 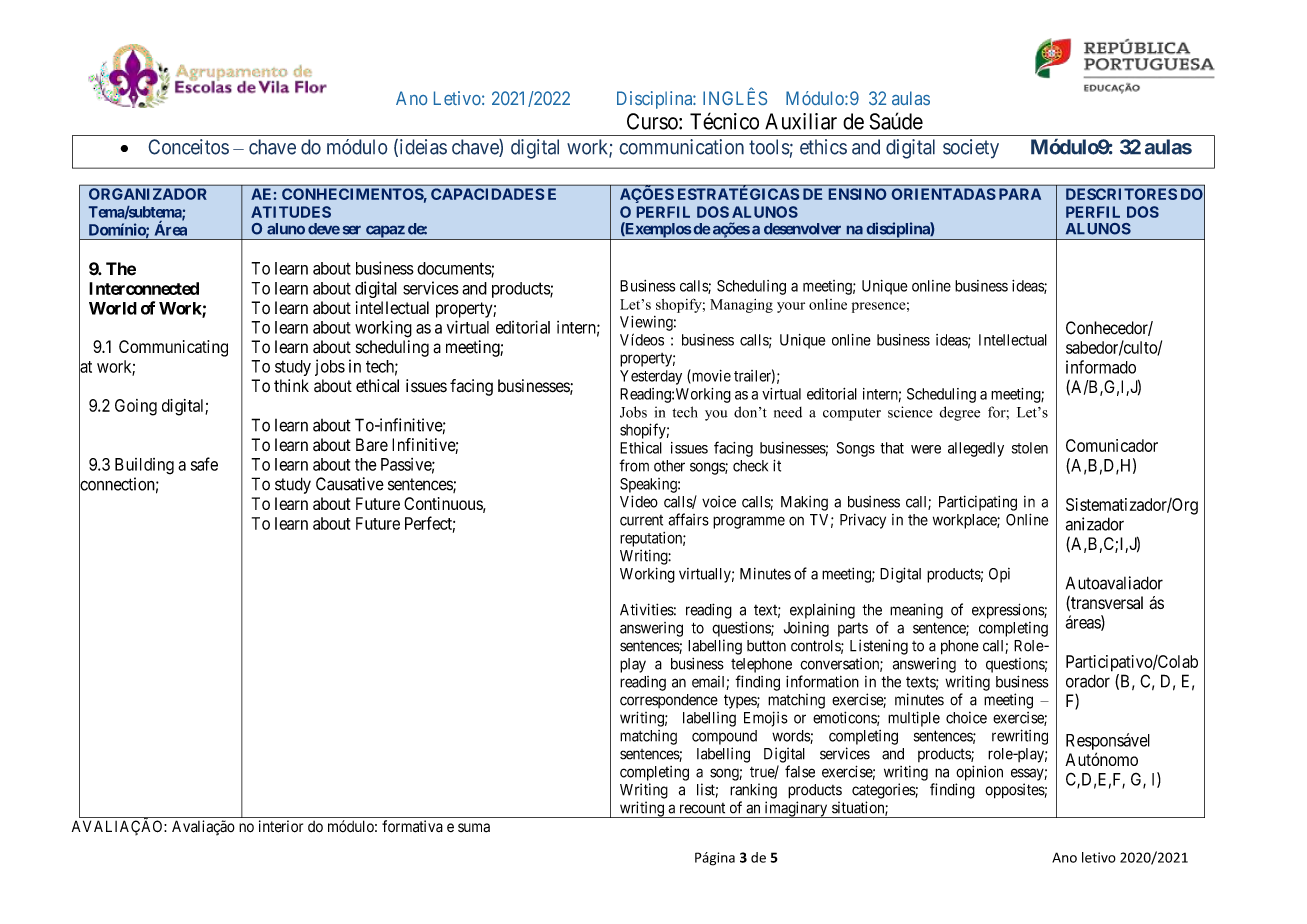 What do you see at coordinates (910, 412) in the document?
I see `science` at bounding box center [910, 412].
